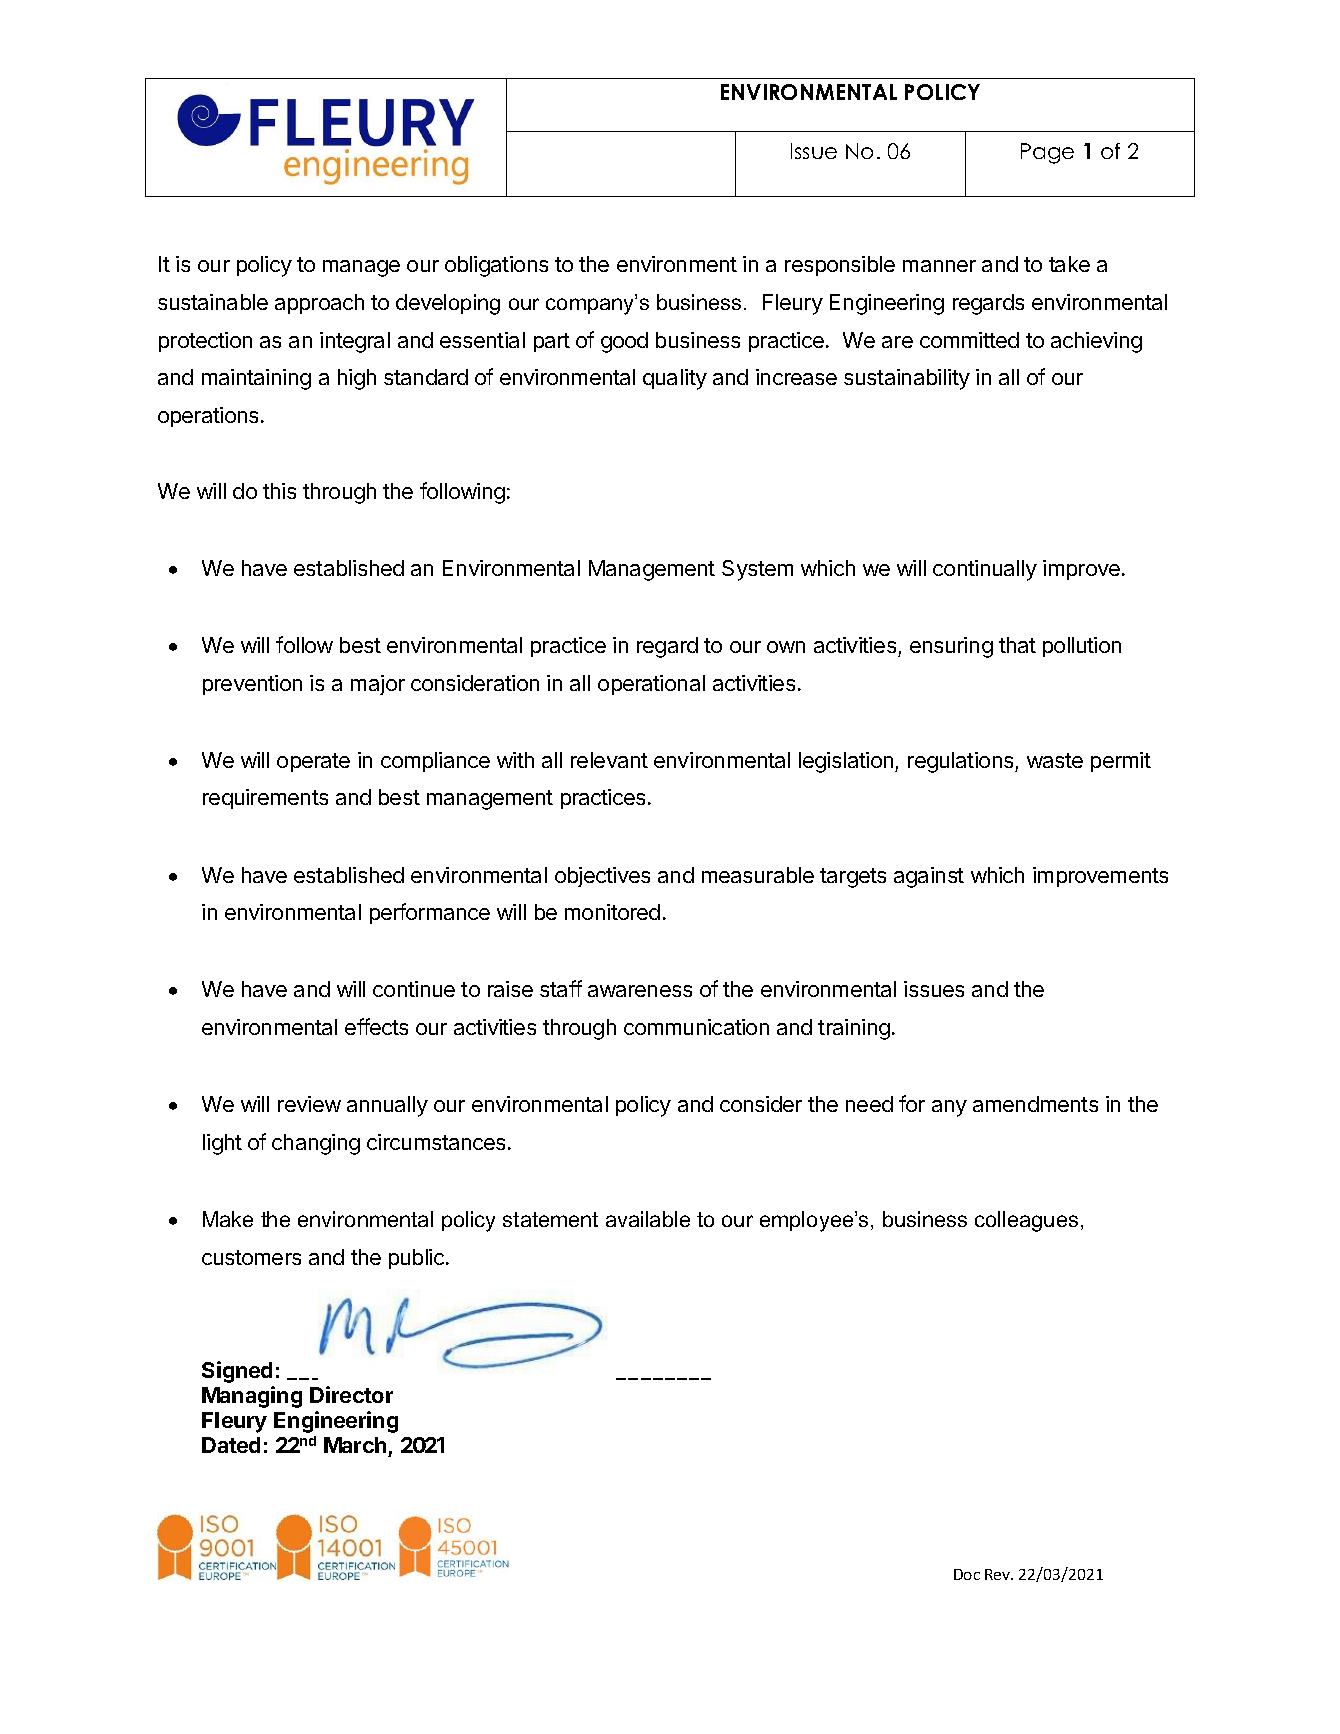 The width and height of the page is (1340, 1734). What do you see at coordinates (985, 570) in the page?
I see `continually` at bounding box center [985, 570].
